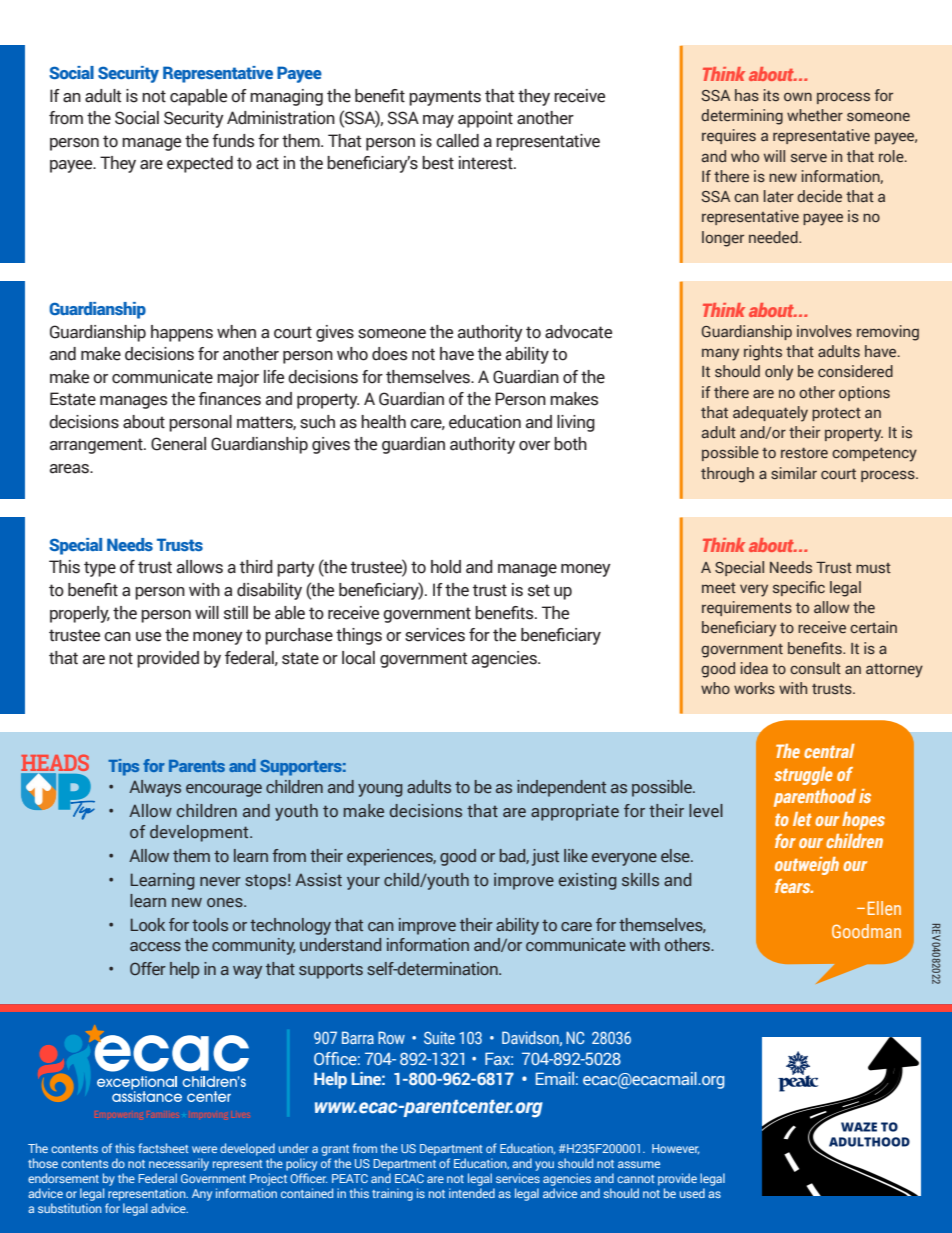 Image resolution: width=952 pixels, height=1233 pixels. I want to click on just, so click(545, 857).
